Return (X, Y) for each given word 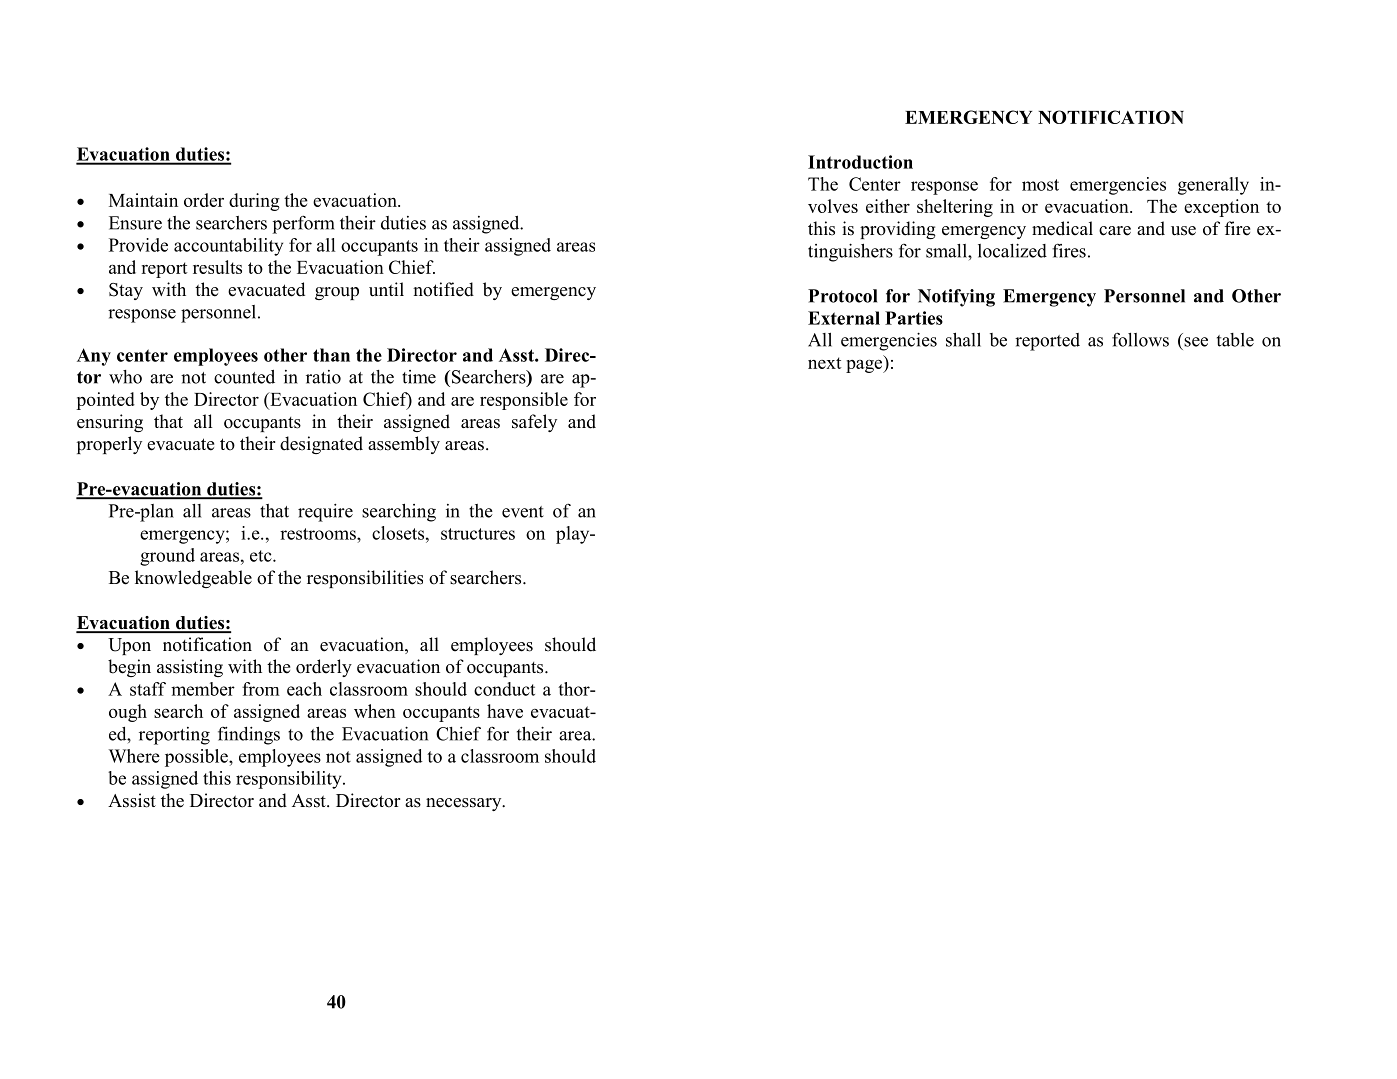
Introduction (860, 162)
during (254, 202)
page (865, 366)
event (523, 512)
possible (197, 758)
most (1040, 185)
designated (321, 445)
